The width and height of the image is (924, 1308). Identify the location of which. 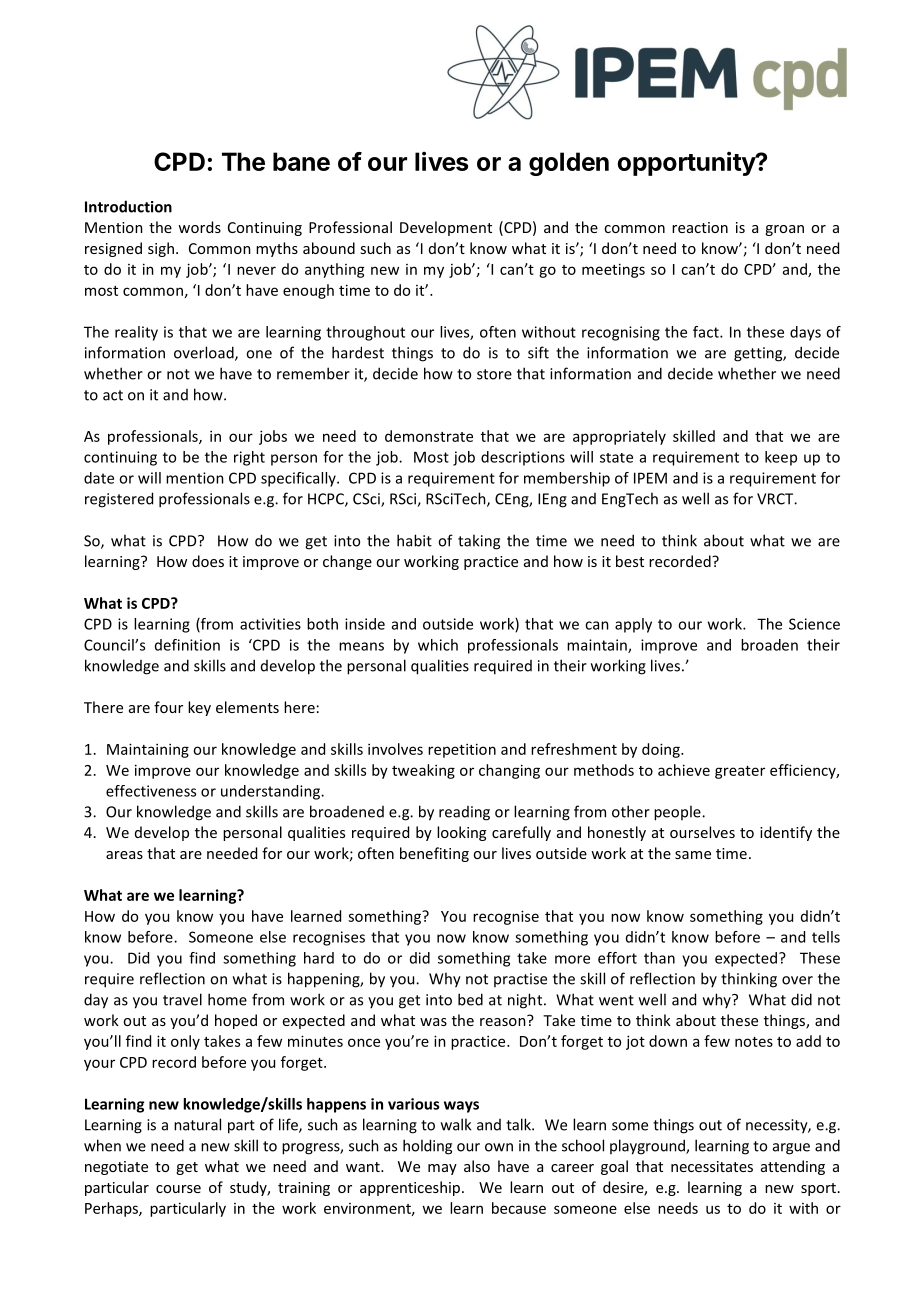
(438, 645).
